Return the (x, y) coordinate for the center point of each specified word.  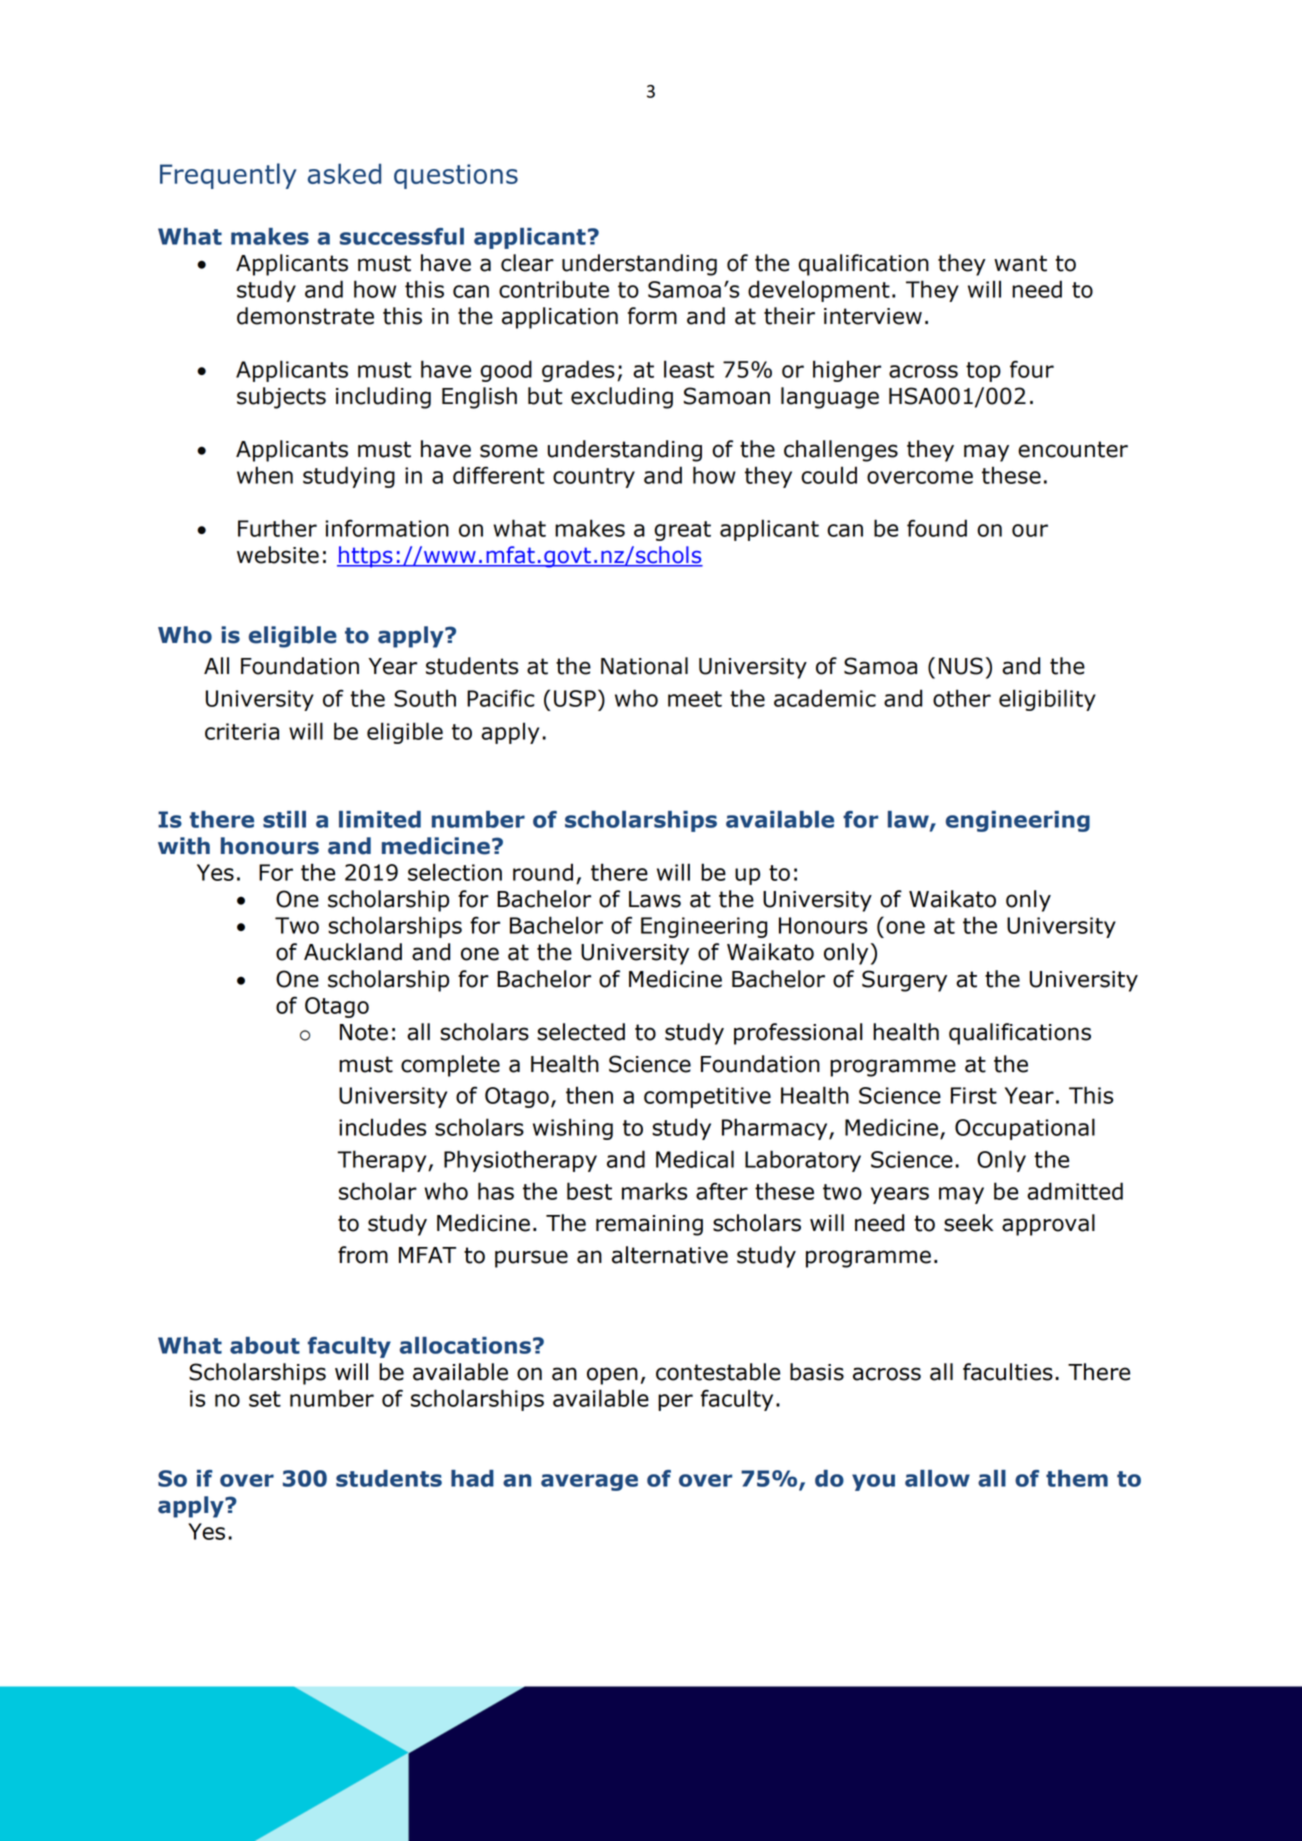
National (644, 666)
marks (654, 1191)
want (1020, 263)
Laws (655, 899)
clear (527, 263)
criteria (242, 731)
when (265, 475)
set (265, 1399)
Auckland (353, 952)
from (363, 1255)
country (594, 478)
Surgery (904, 981)
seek (969, 1223)
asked (344, 173)
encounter (1073, 449)
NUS (961, 666)
